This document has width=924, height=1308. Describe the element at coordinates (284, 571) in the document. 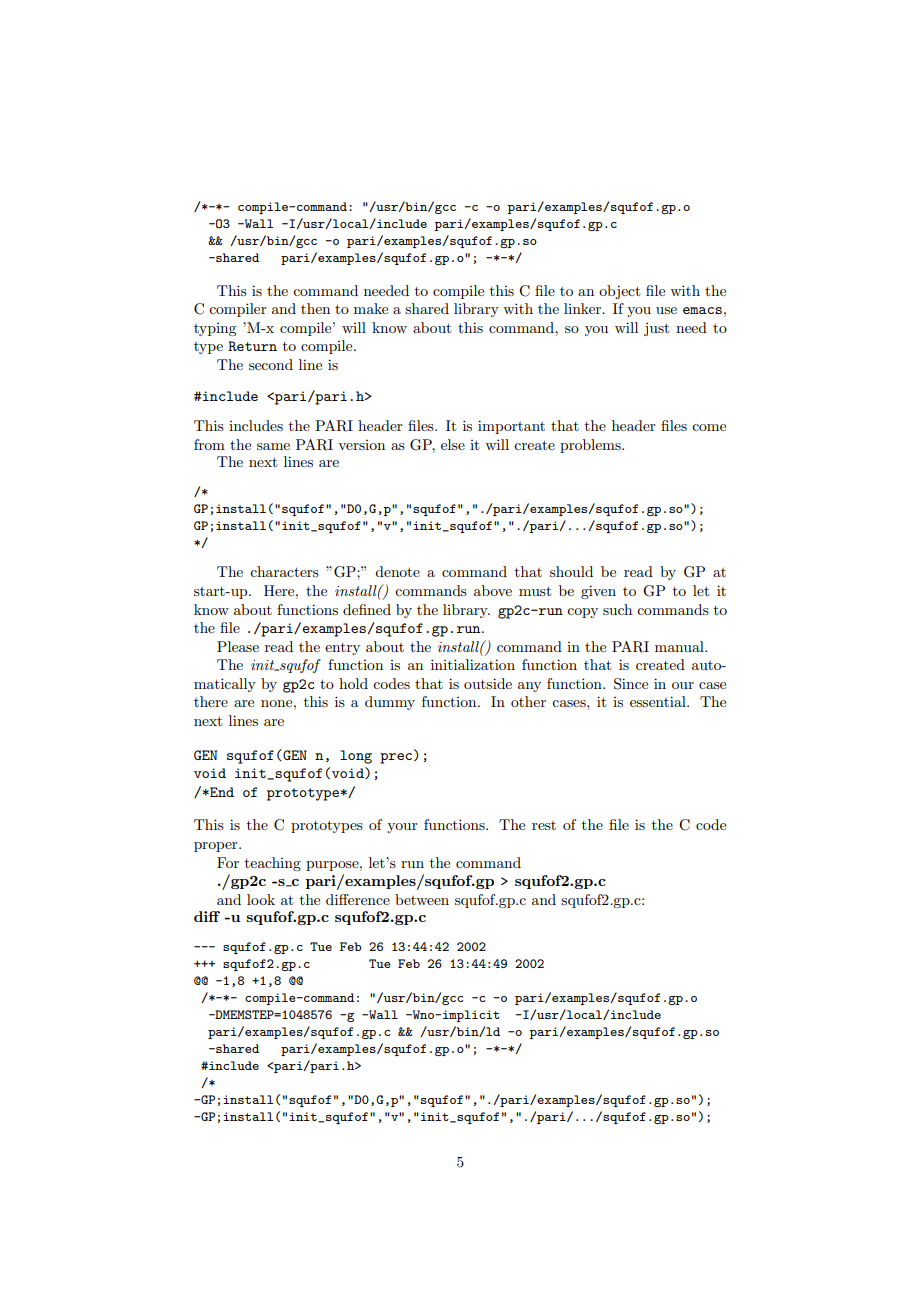

I see `characters` at that location.
